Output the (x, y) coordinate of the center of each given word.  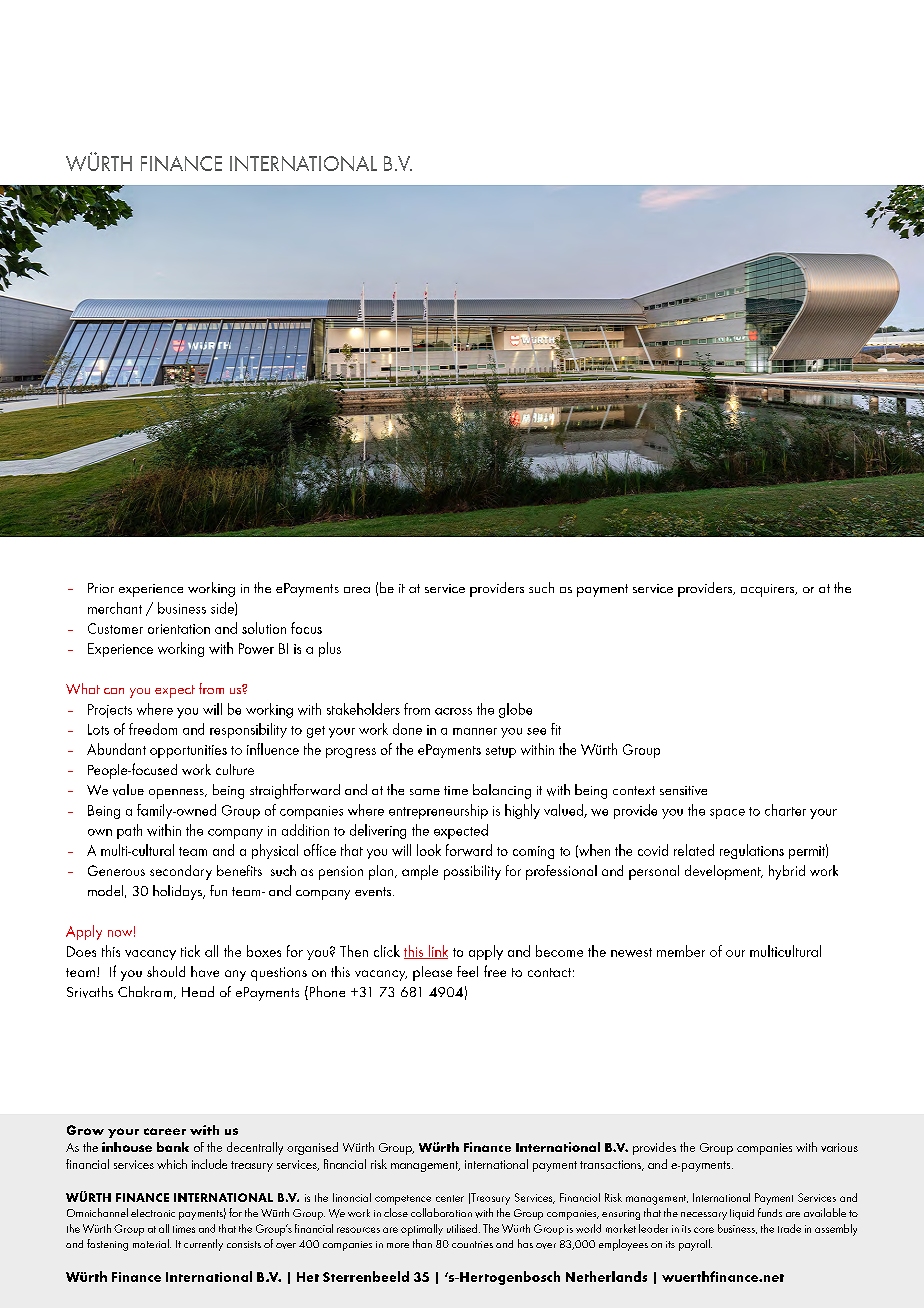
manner (475, 731)
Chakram (146, 992)
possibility (472, 872)
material (152, 1243)
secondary (181, 872)
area (357, 590)
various (839, 1147)
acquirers (769, 590)
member (681, 951)
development (724, 872)
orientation (179, 629)
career (165, 1131)
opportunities (188, 751)
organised (312, 1148)
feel (467, 971)
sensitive (683, 790)
